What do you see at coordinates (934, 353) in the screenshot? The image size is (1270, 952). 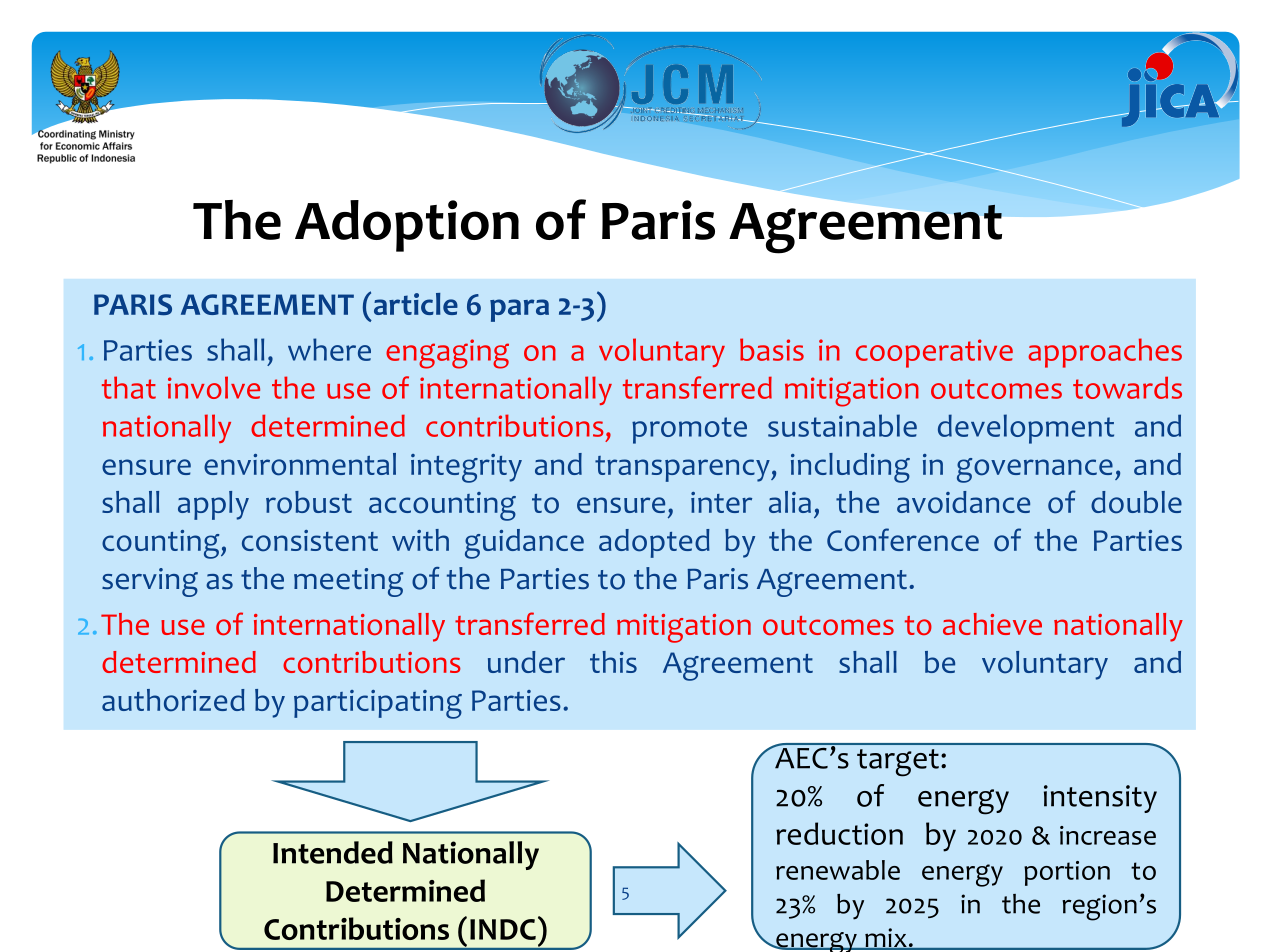 I see `cooperative` at bounding box center [934, 353].
